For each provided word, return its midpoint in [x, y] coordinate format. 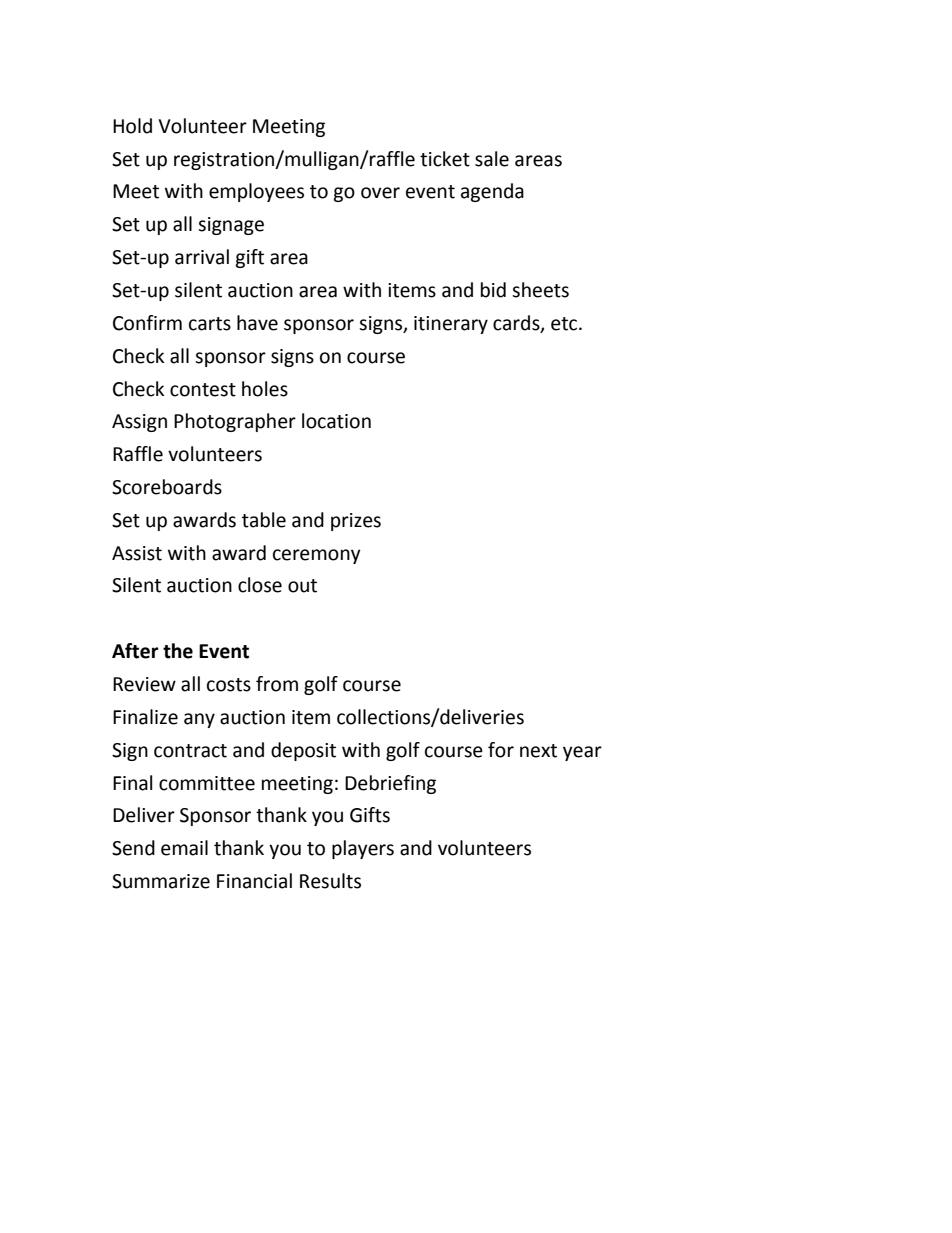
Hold [132, 126]
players [363, 849]
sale [492, 159]
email [184, 848]
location [336, 421]
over [380, 193]
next [538, 751]
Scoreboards [167, 487]
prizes [356, 522]
